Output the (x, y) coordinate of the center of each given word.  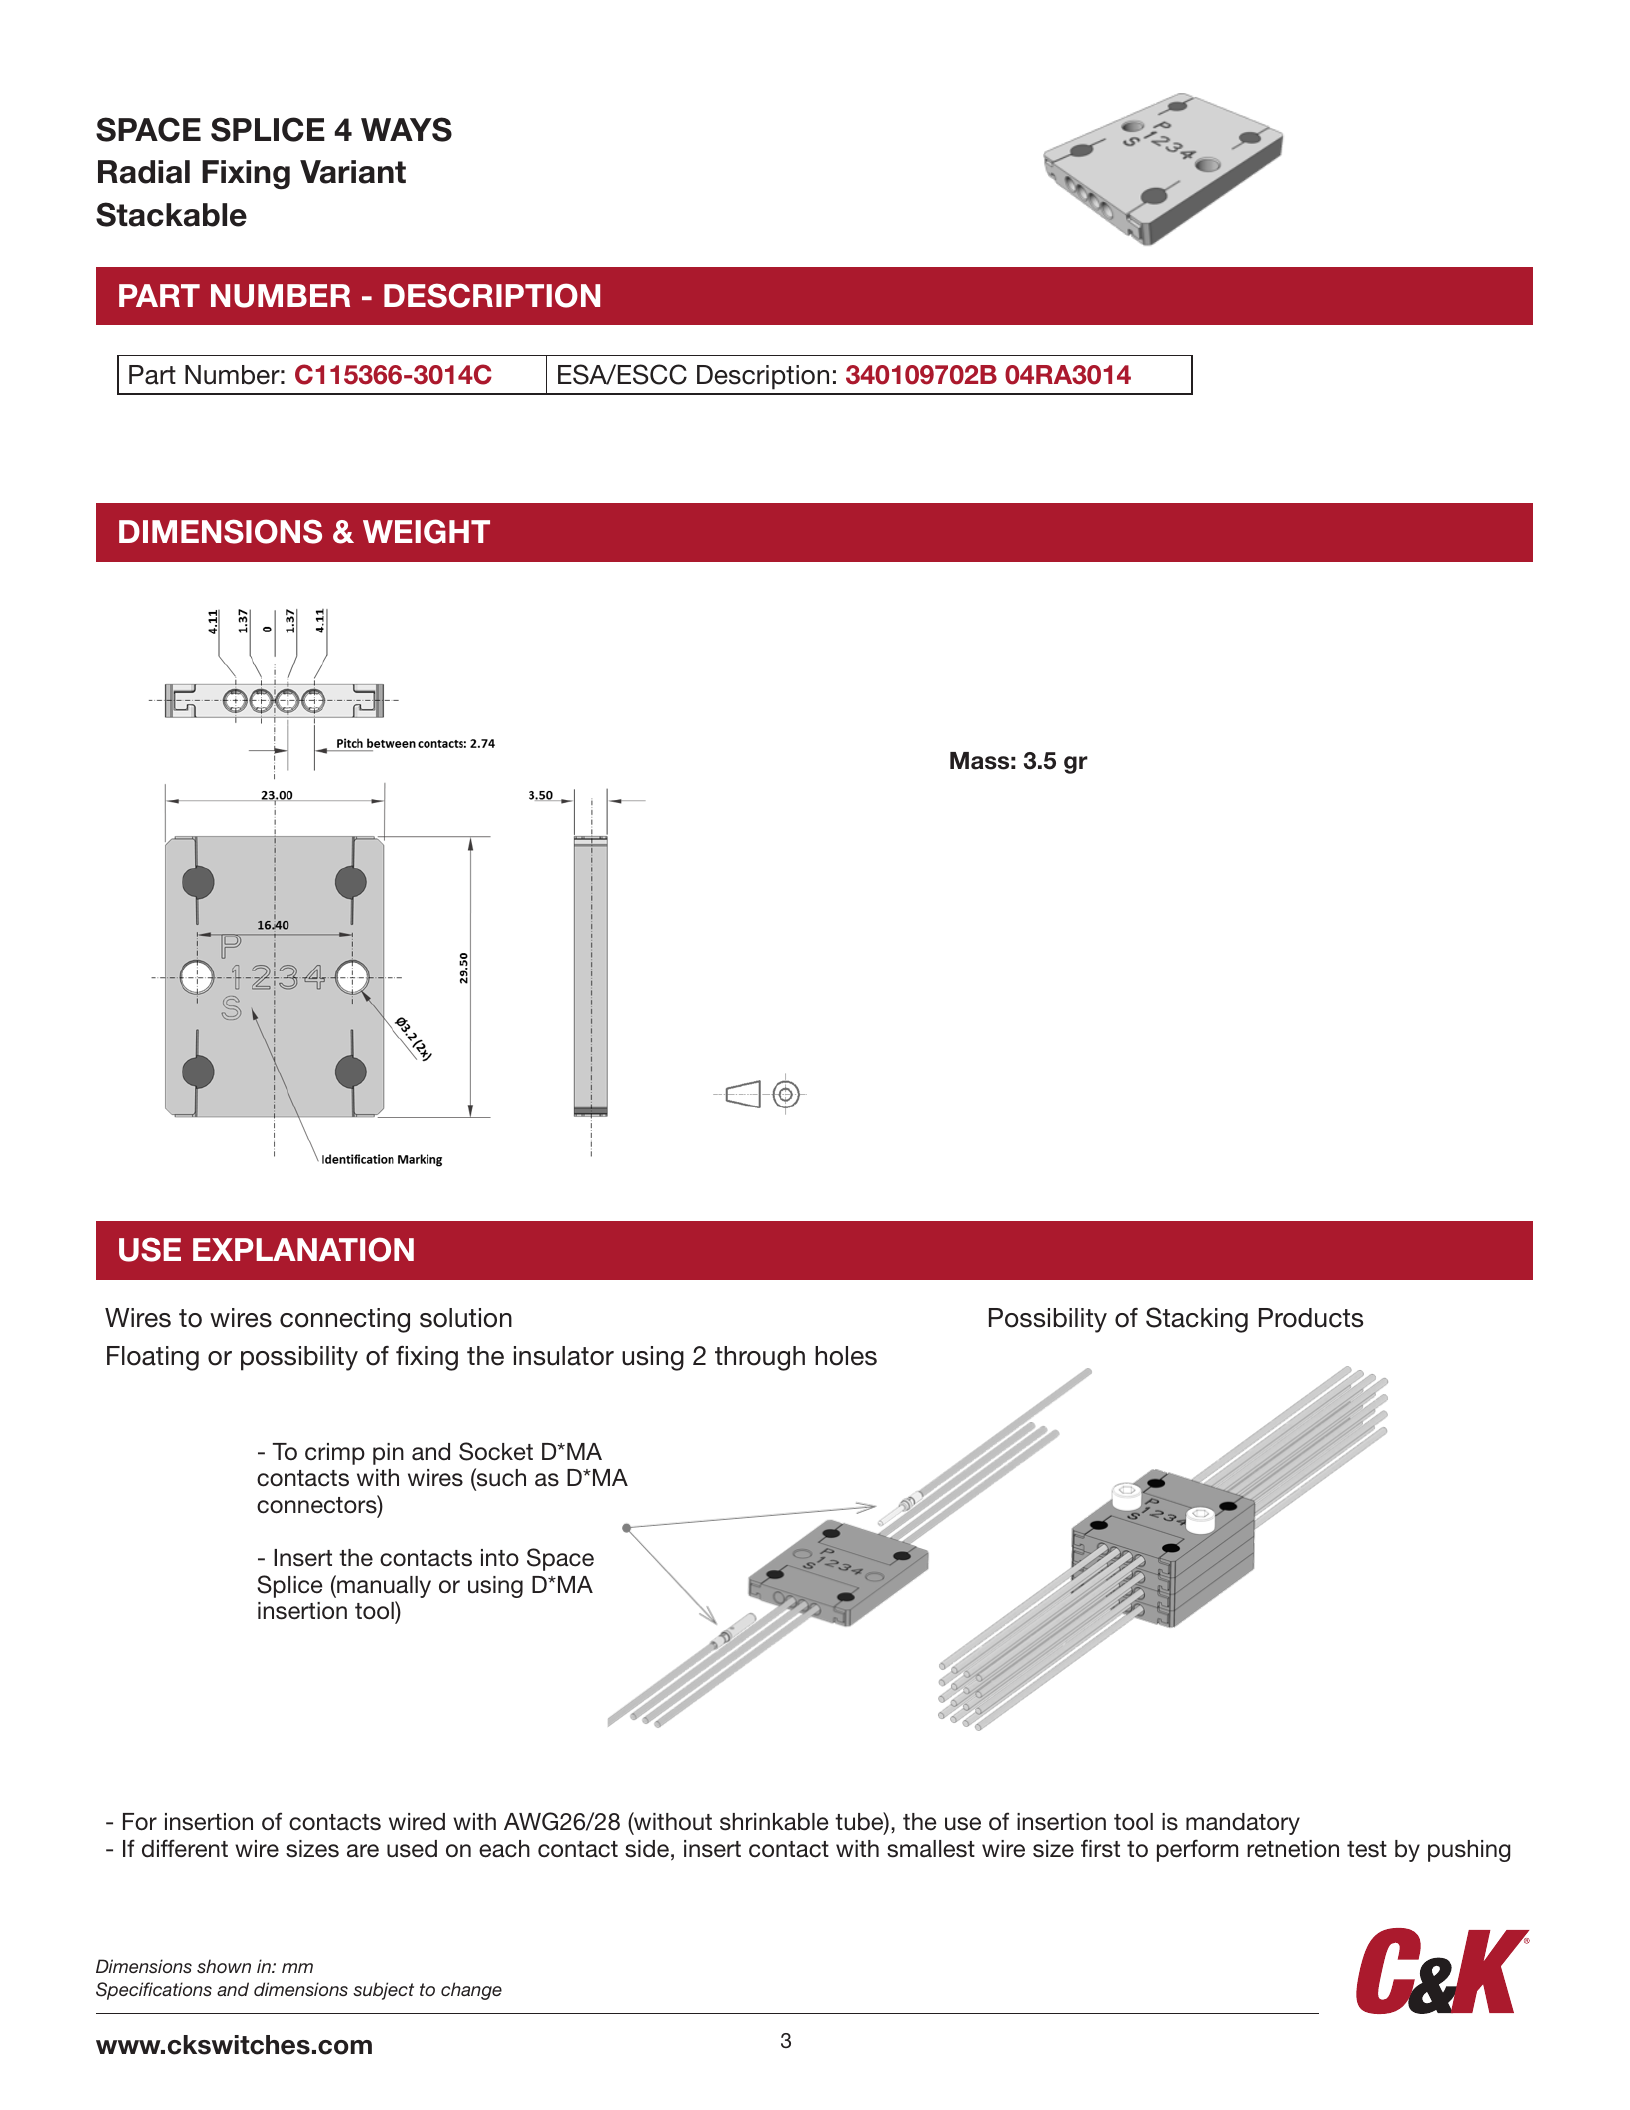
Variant (353, 172)
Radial (144, 172)
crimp (335, 1454)
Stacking (1197, 1320)
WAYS (406, 129)
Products (1311, 1318)
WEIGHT (426, 531)
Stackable (171, 214)
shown (224, 1966)
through (760, 1358)
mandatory (1243, 1824)
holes (846, 1356)
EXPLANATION (303, 1249)
